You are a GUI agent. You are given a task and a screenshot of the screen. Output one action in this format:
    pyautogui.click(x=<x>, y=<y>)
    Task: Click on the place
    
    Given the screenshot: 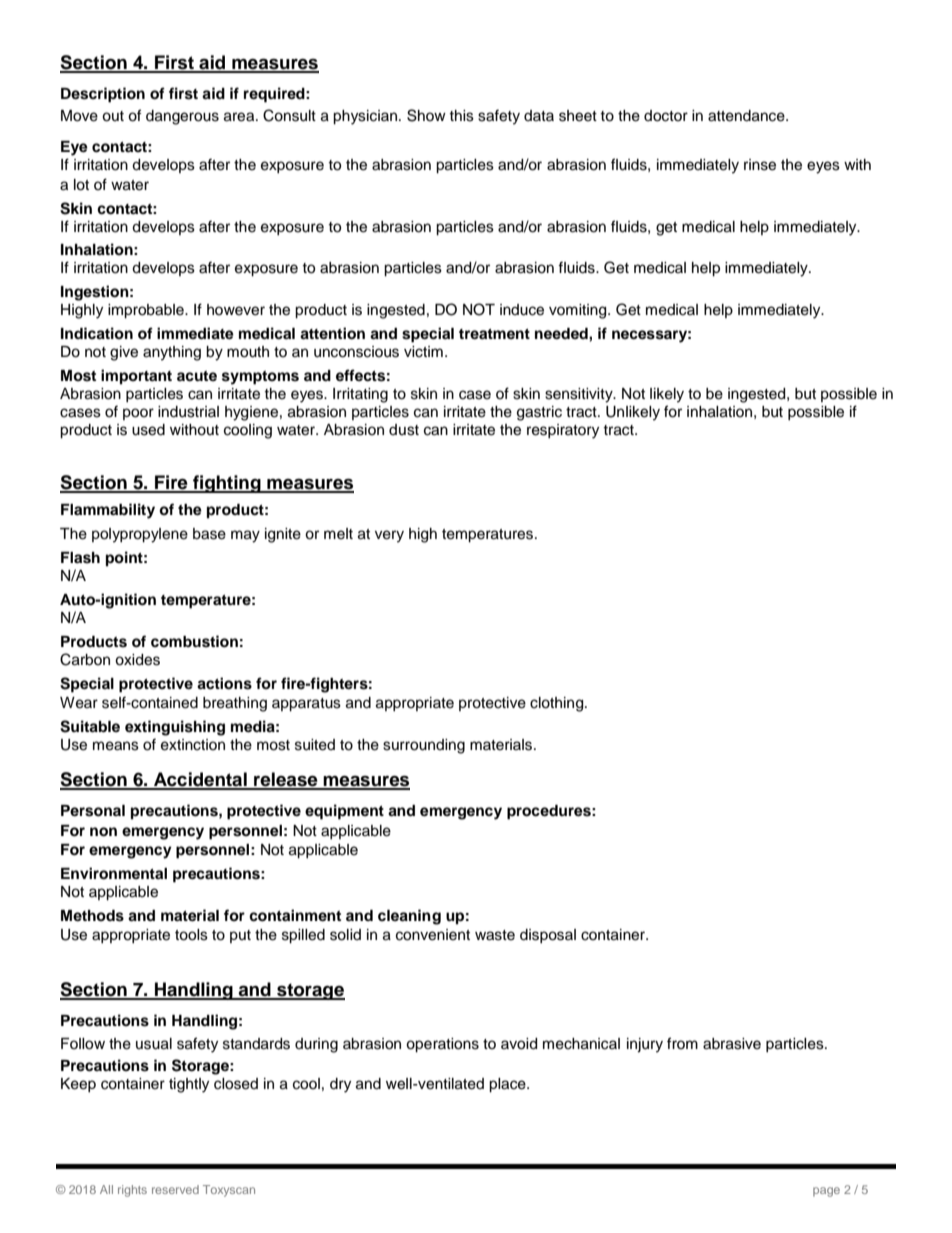 What is the action you would take?
    pyautogui.click(x=508, y=1085)
